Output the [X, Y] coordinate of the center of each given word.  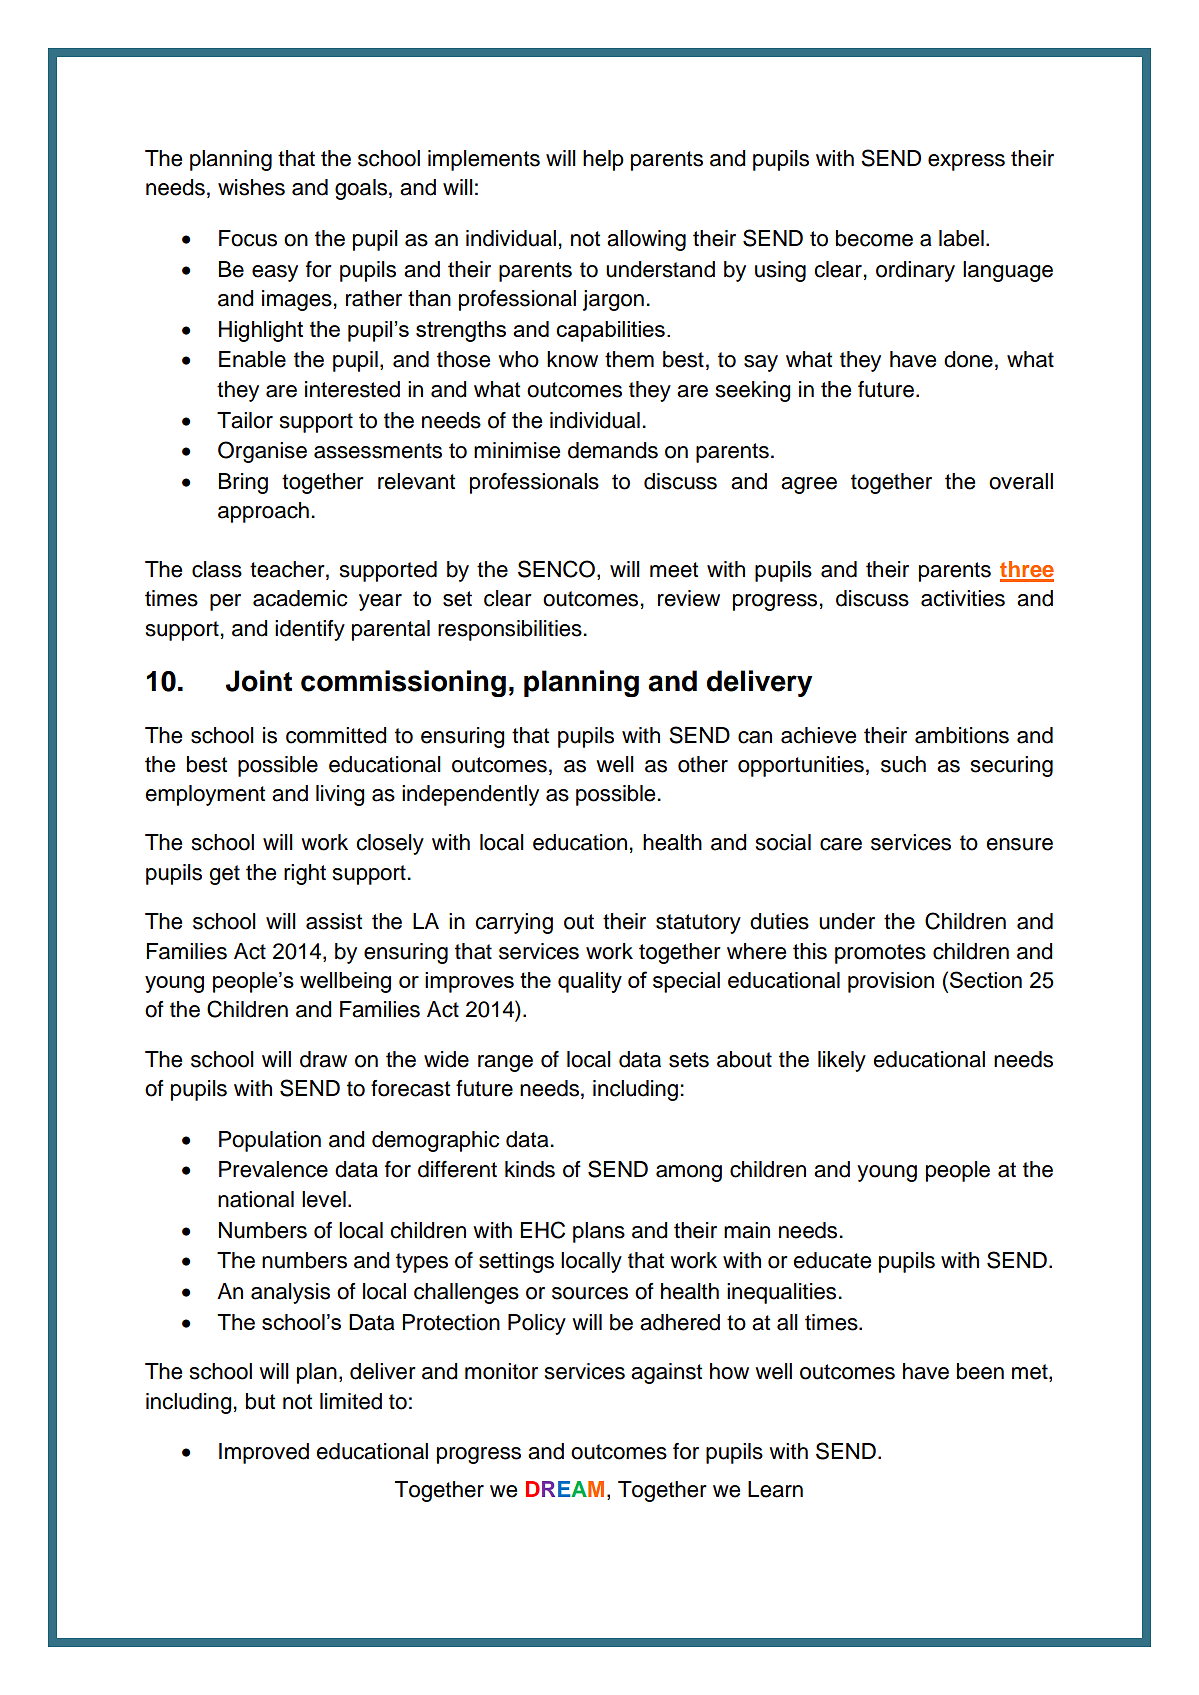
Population [270, 1141]
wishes [251, 187]
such [903, 764]
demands [613, 450]
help [603, 160]
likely [842, 1061]
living [340, 795]
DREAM [565, 1489]
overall [1021, 481]
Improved [264, 1453]
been [980, 1371]
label [961, 238]
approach [263, 512]
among [689, 1173]
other [703, 764]
